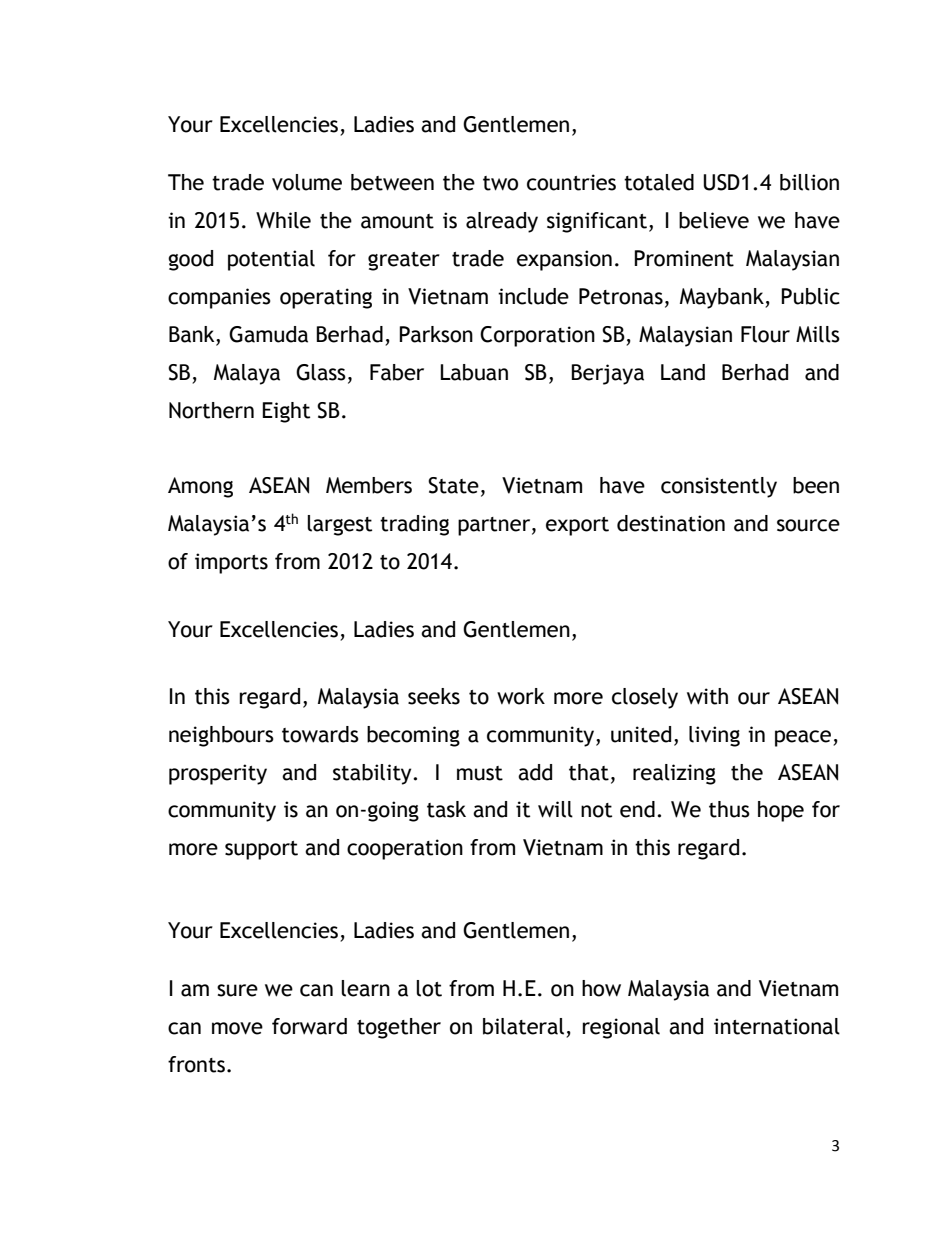  What do you see at coordinates (200, 487) in the page?
I see `Among` at bounding box center [200, 487].
